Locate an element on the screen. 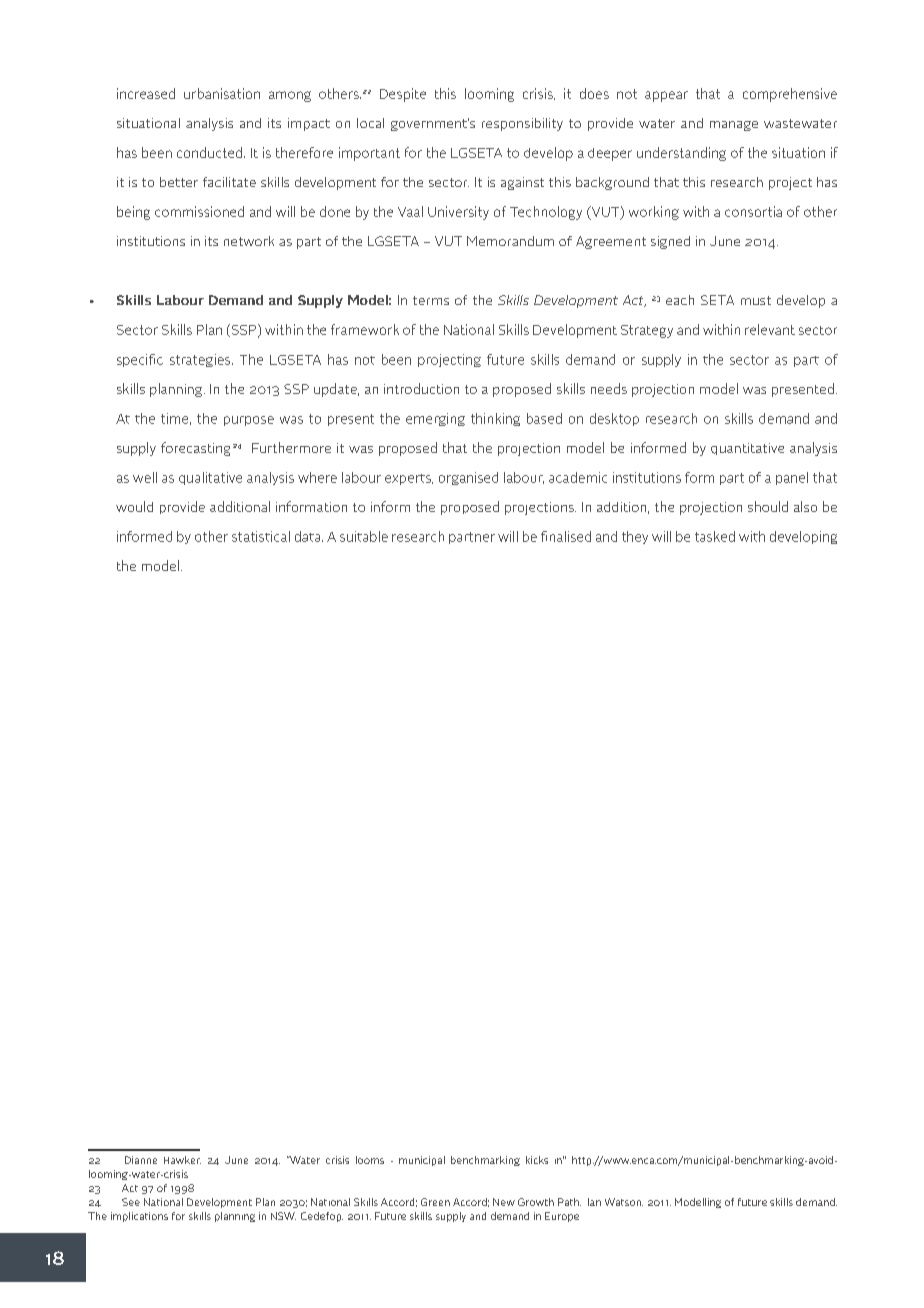 Image resolution: width=924 pixels, height=1308 pixels. relevant is located at coordinates (770, 329).
